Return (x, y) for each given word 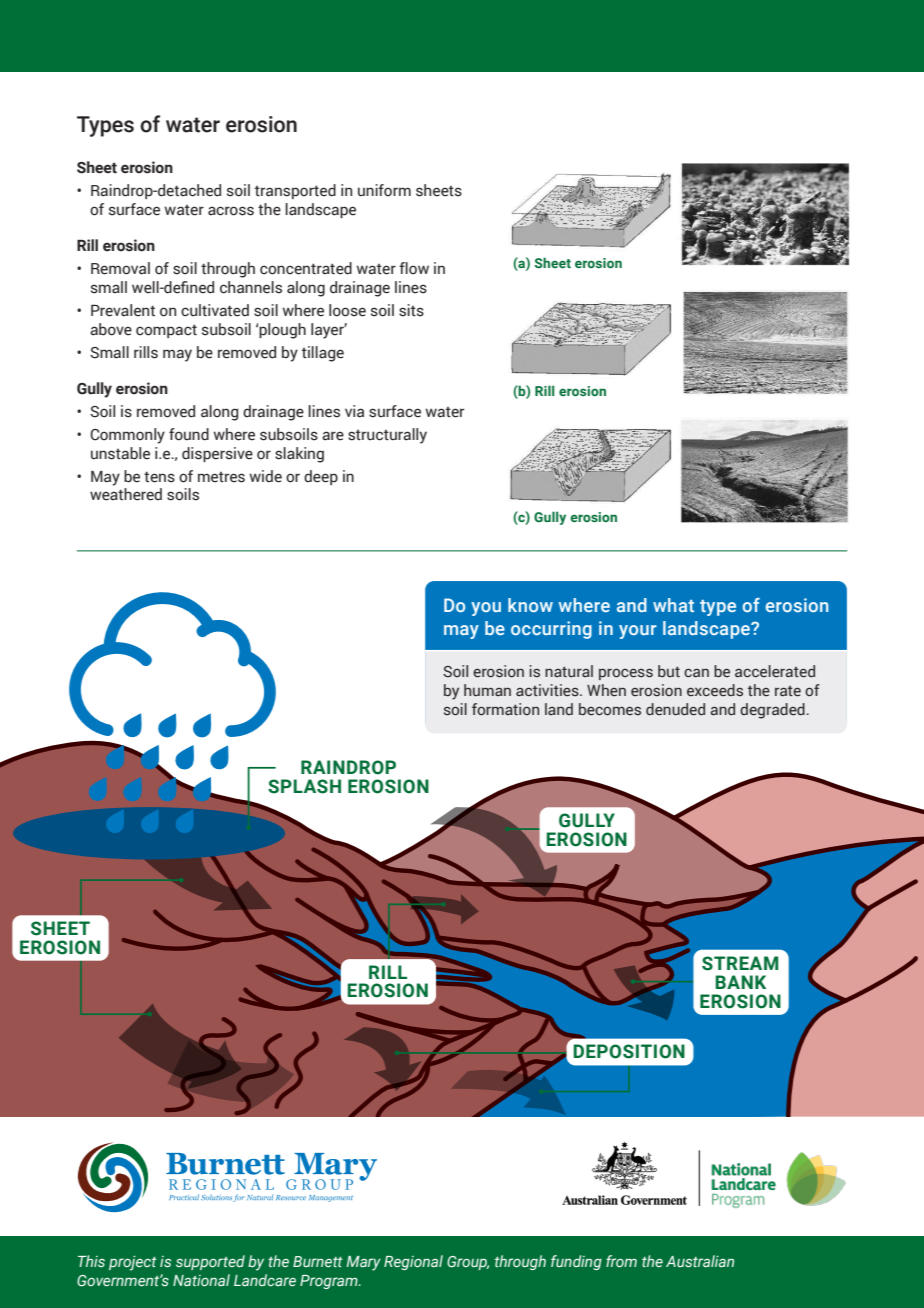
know (530, 605)
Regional (413, 1262)
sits (411, 310)
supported (210, 1262)
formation (505, 709)
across (231, 211)
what (673, 605)
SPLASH (304, 786)
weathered (126, 494)
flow (414, 268)
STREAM (740, 963)
